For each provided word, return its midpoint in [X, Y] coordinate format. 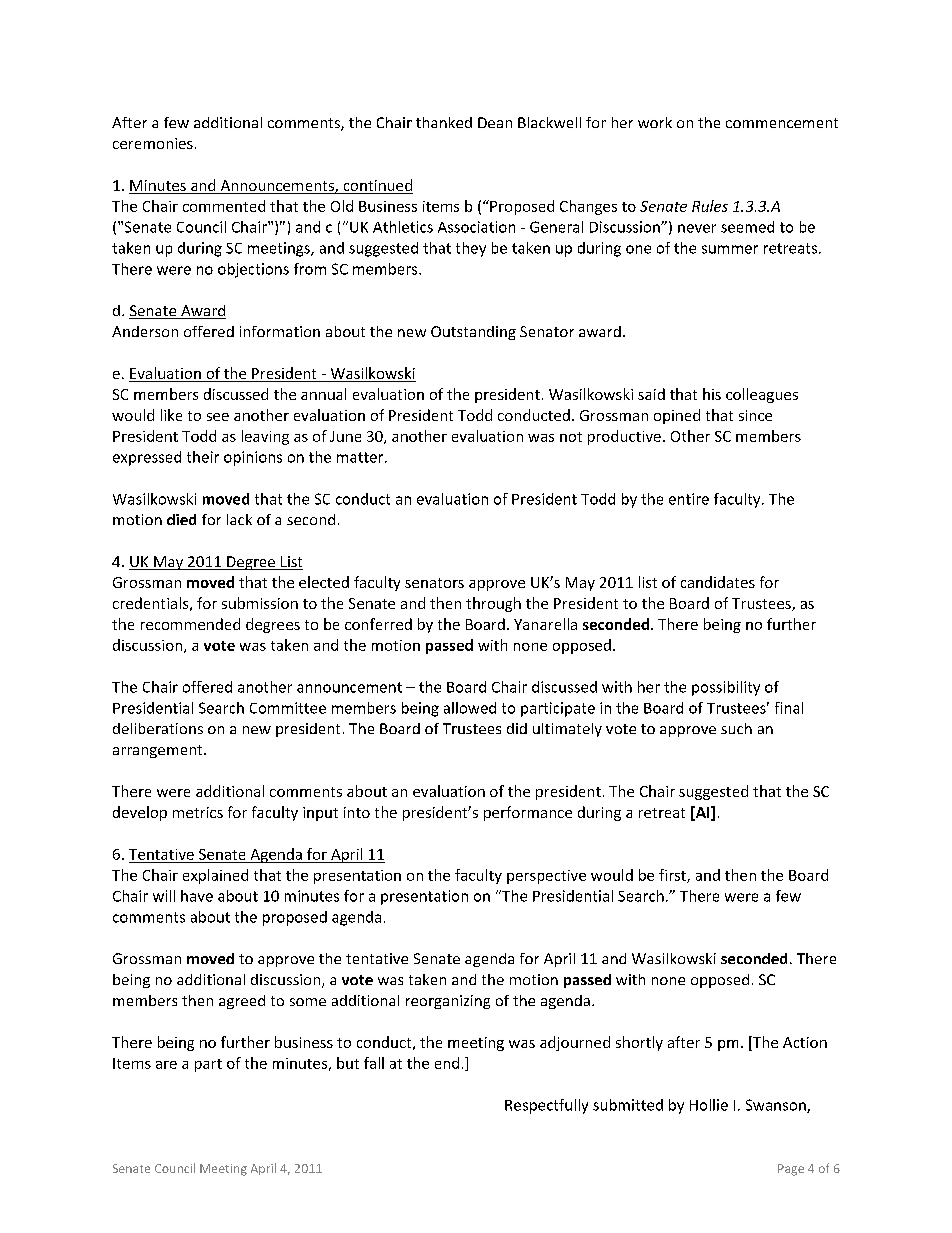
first [673, 876]
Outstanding [473, 333]
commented [224, 206]
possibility [726, 688]
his [712, 394]
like [171, 415]
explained [215, 876]
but [348, 1063]
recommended [190, 624]
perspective [546, 877]
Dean [495, 122]
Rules [710, 206]
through [493, 604]
